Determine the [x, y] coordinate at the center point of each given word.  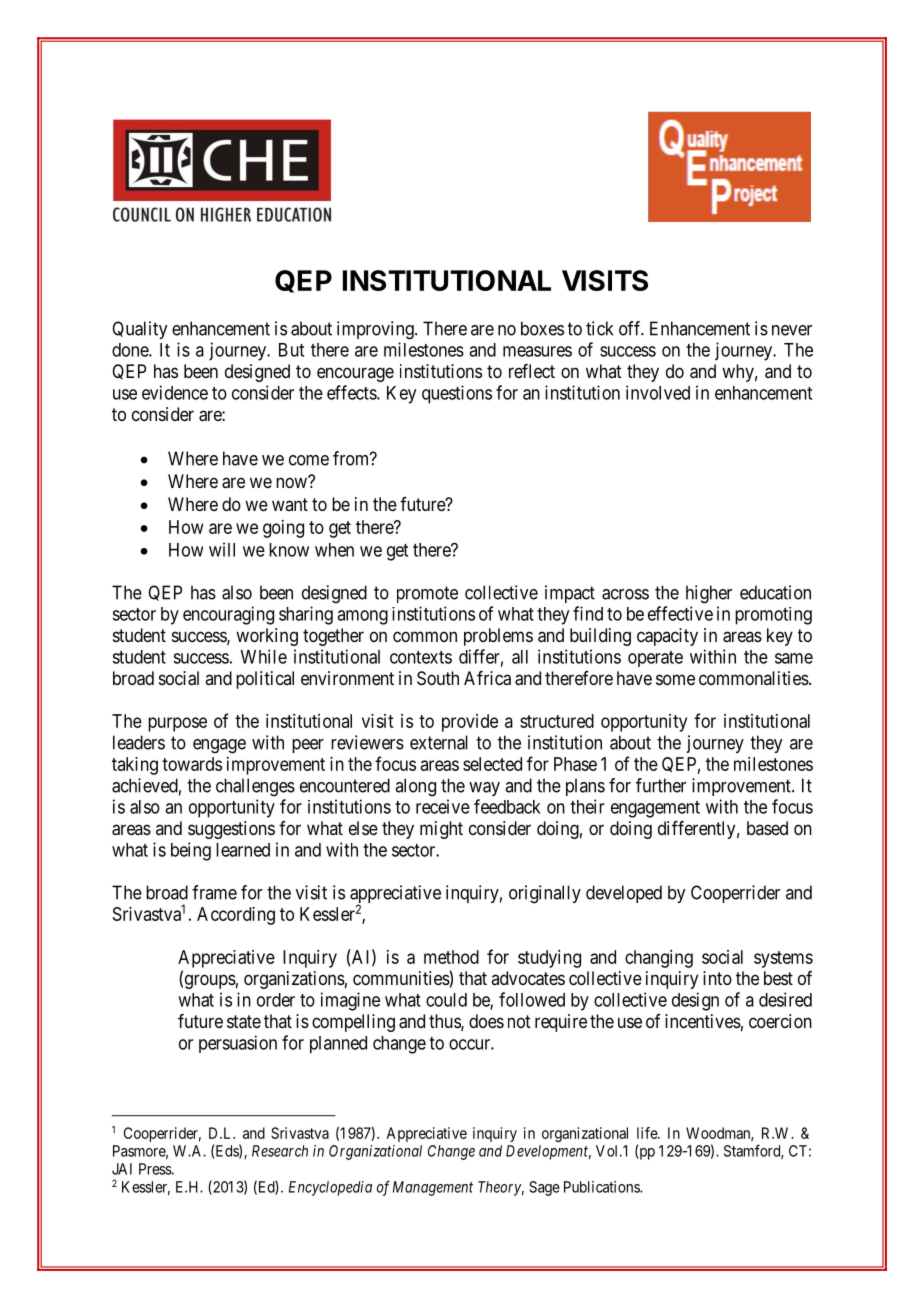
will [222, 549]
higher [709, 594]
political [265, 680]
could [446, 1000]
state [244, 1022]
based [767, 828]
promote [427, 594]
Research [280, 1151]
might [441, 830]
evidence [175, 392]
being [191, 851]
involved [658, 392]
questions [457, 394]
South [438, 678]
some [675, 679]
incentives [703, 1021]
